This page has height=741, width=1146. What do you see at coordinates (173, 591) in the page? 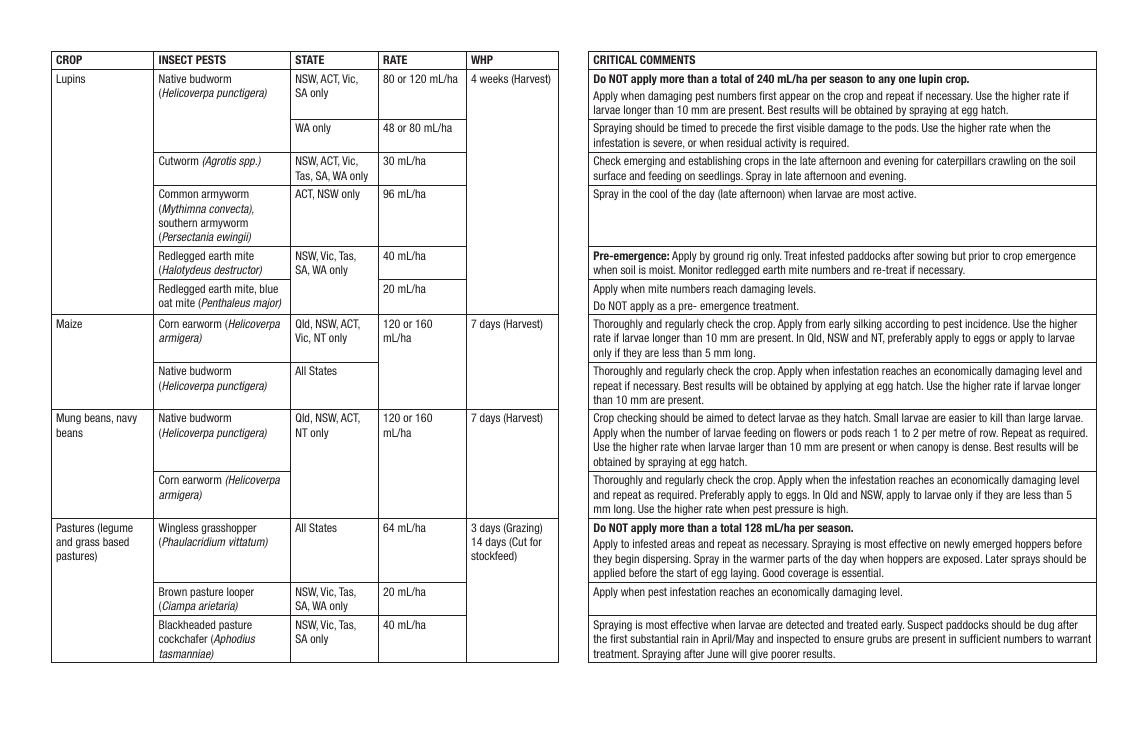
I see `Brown` at bounding box center [173, 591].
